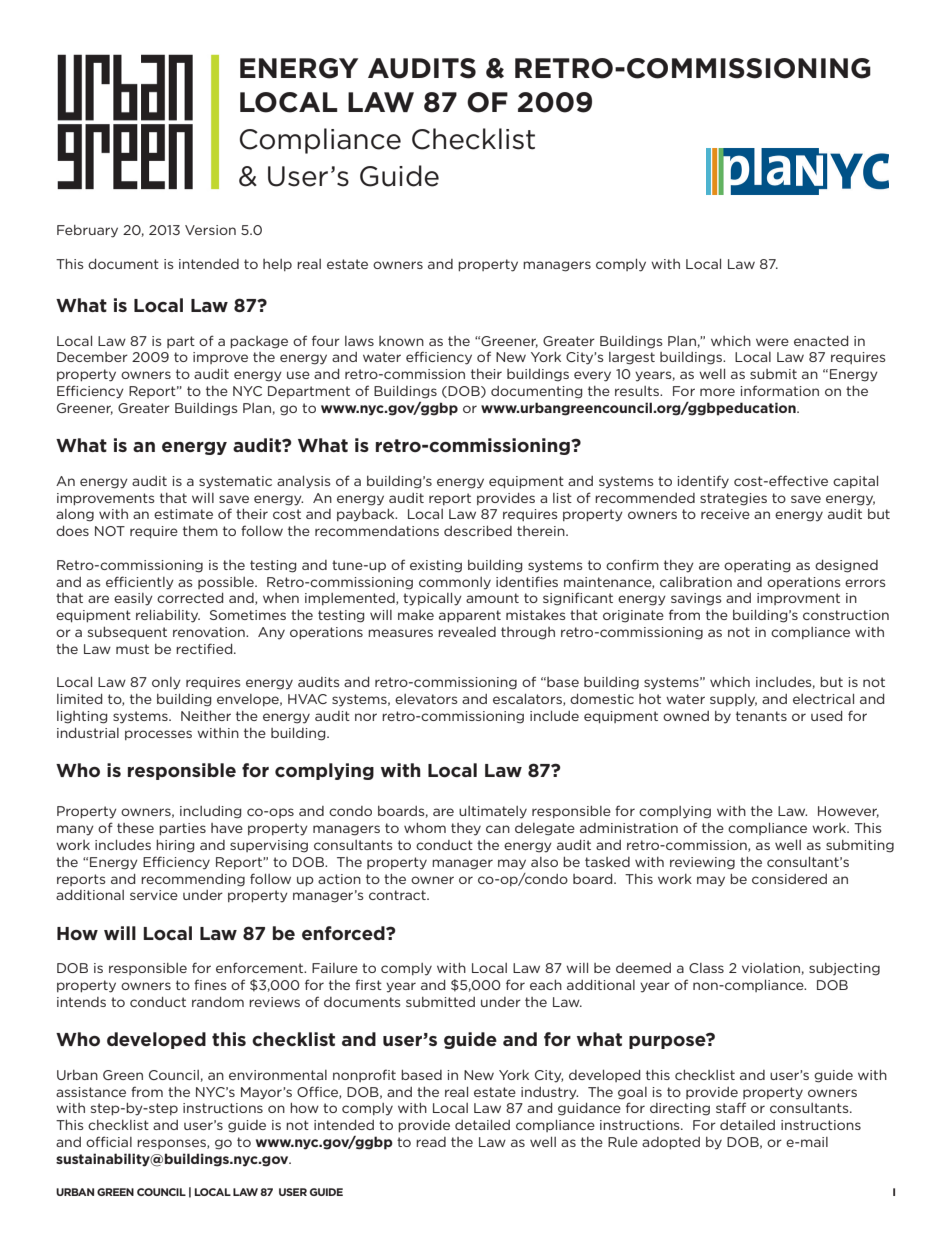 This screenshot has height=1233, width=952. What do you see at coordinates (206, 716) in the screenshot?
I see `Neither` at bounding box center [206, 716].
